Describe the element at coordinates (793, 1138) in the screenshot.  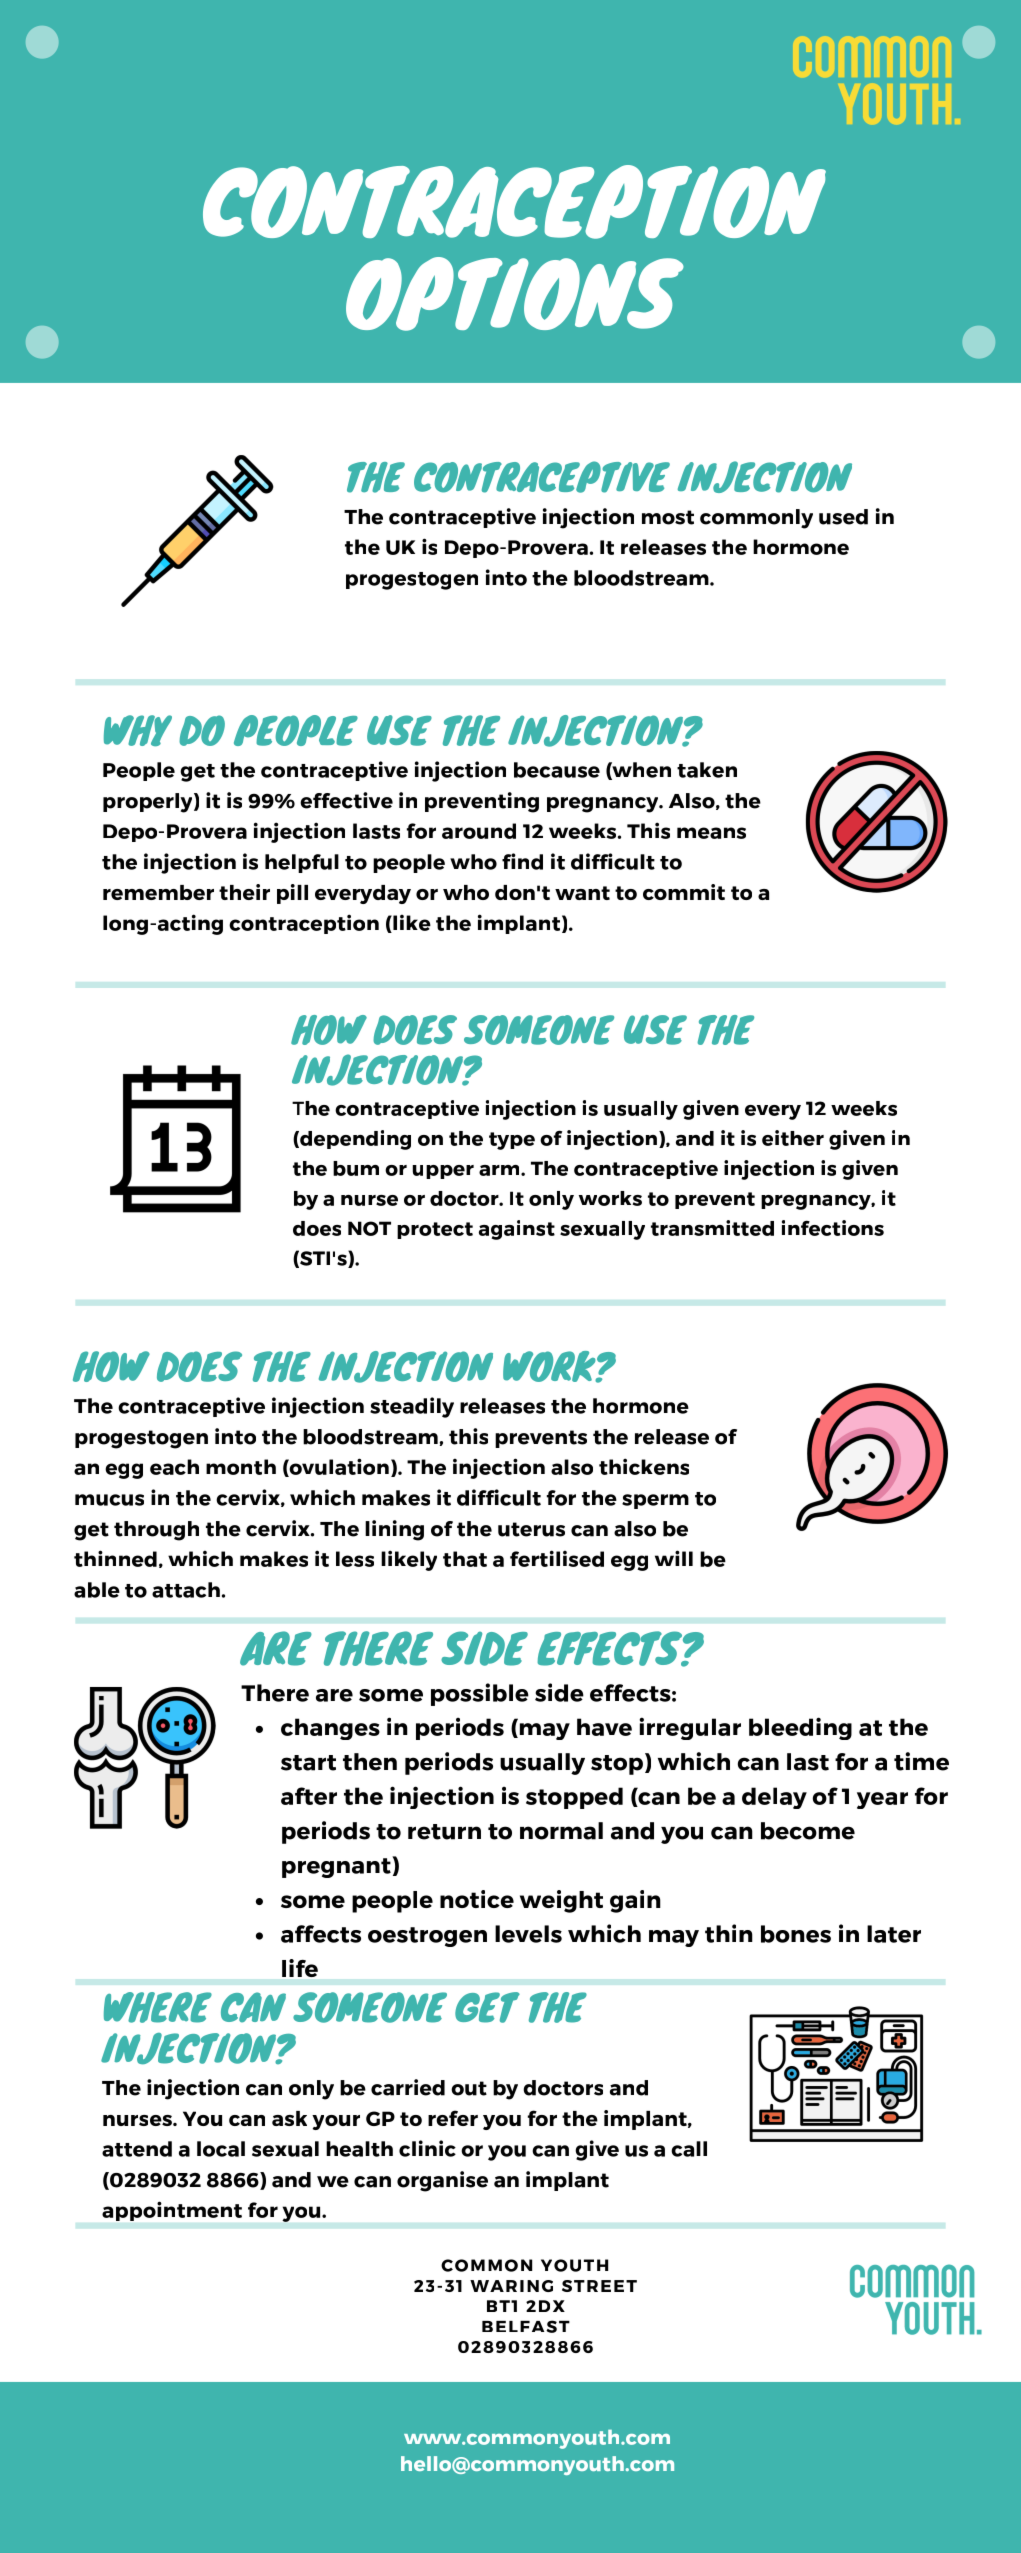
I see `either` at that location.
